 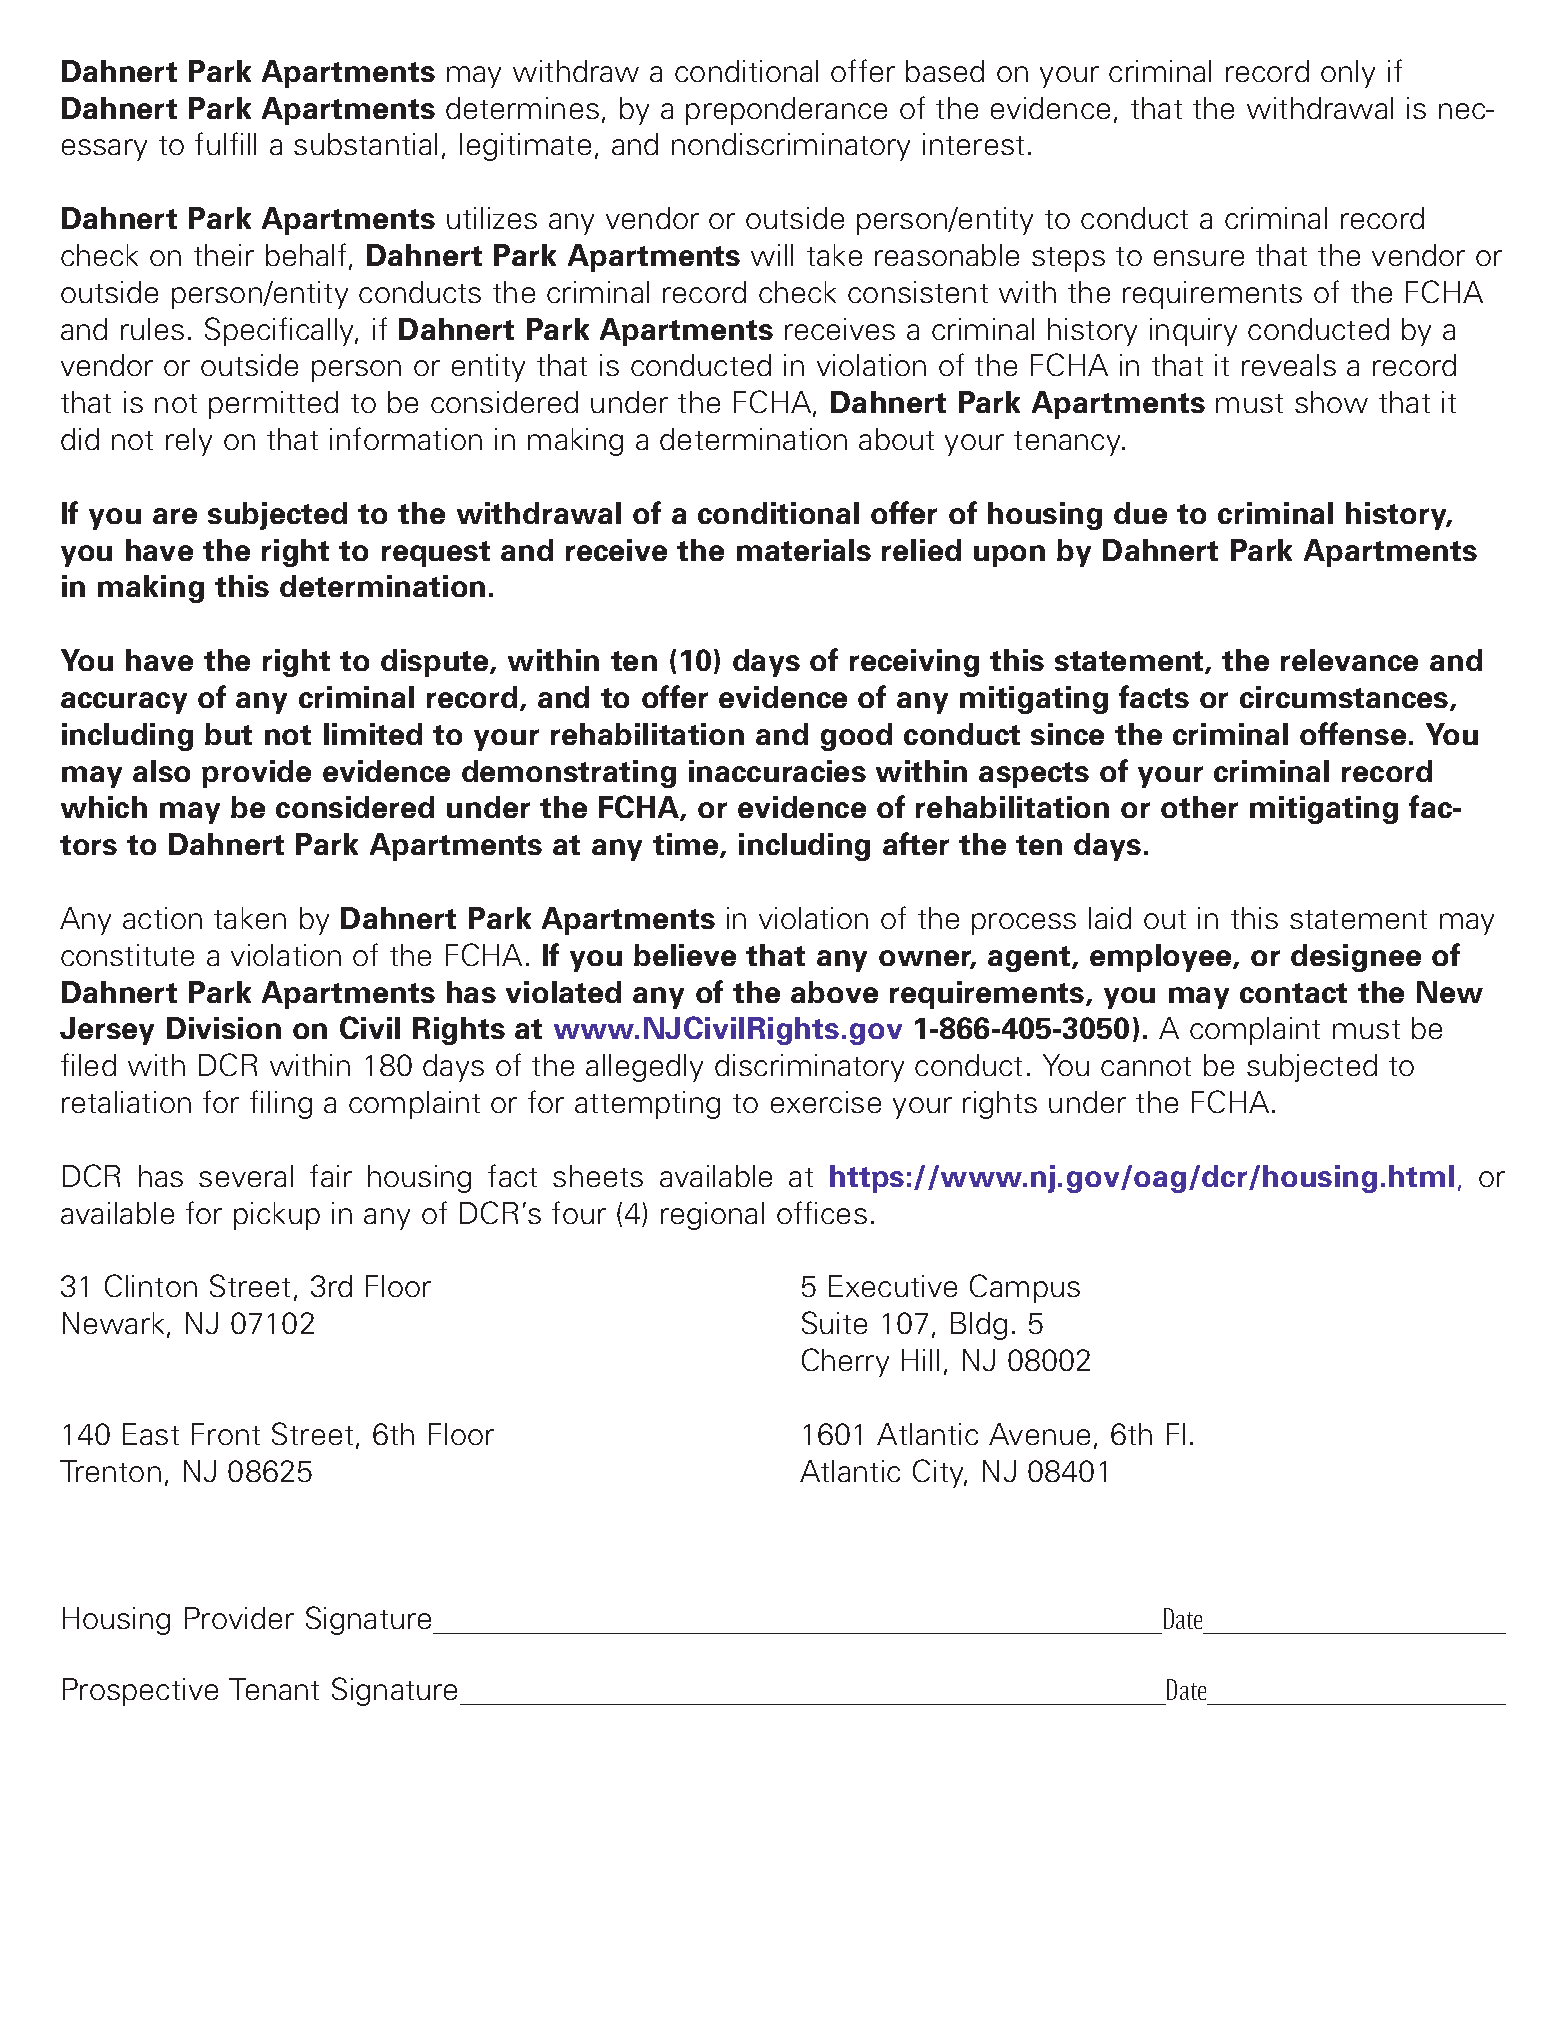 What do you see at coordinates (274, 1689) in the screenshot?
I see `Tenant` at bounding box center [274, 1689].
